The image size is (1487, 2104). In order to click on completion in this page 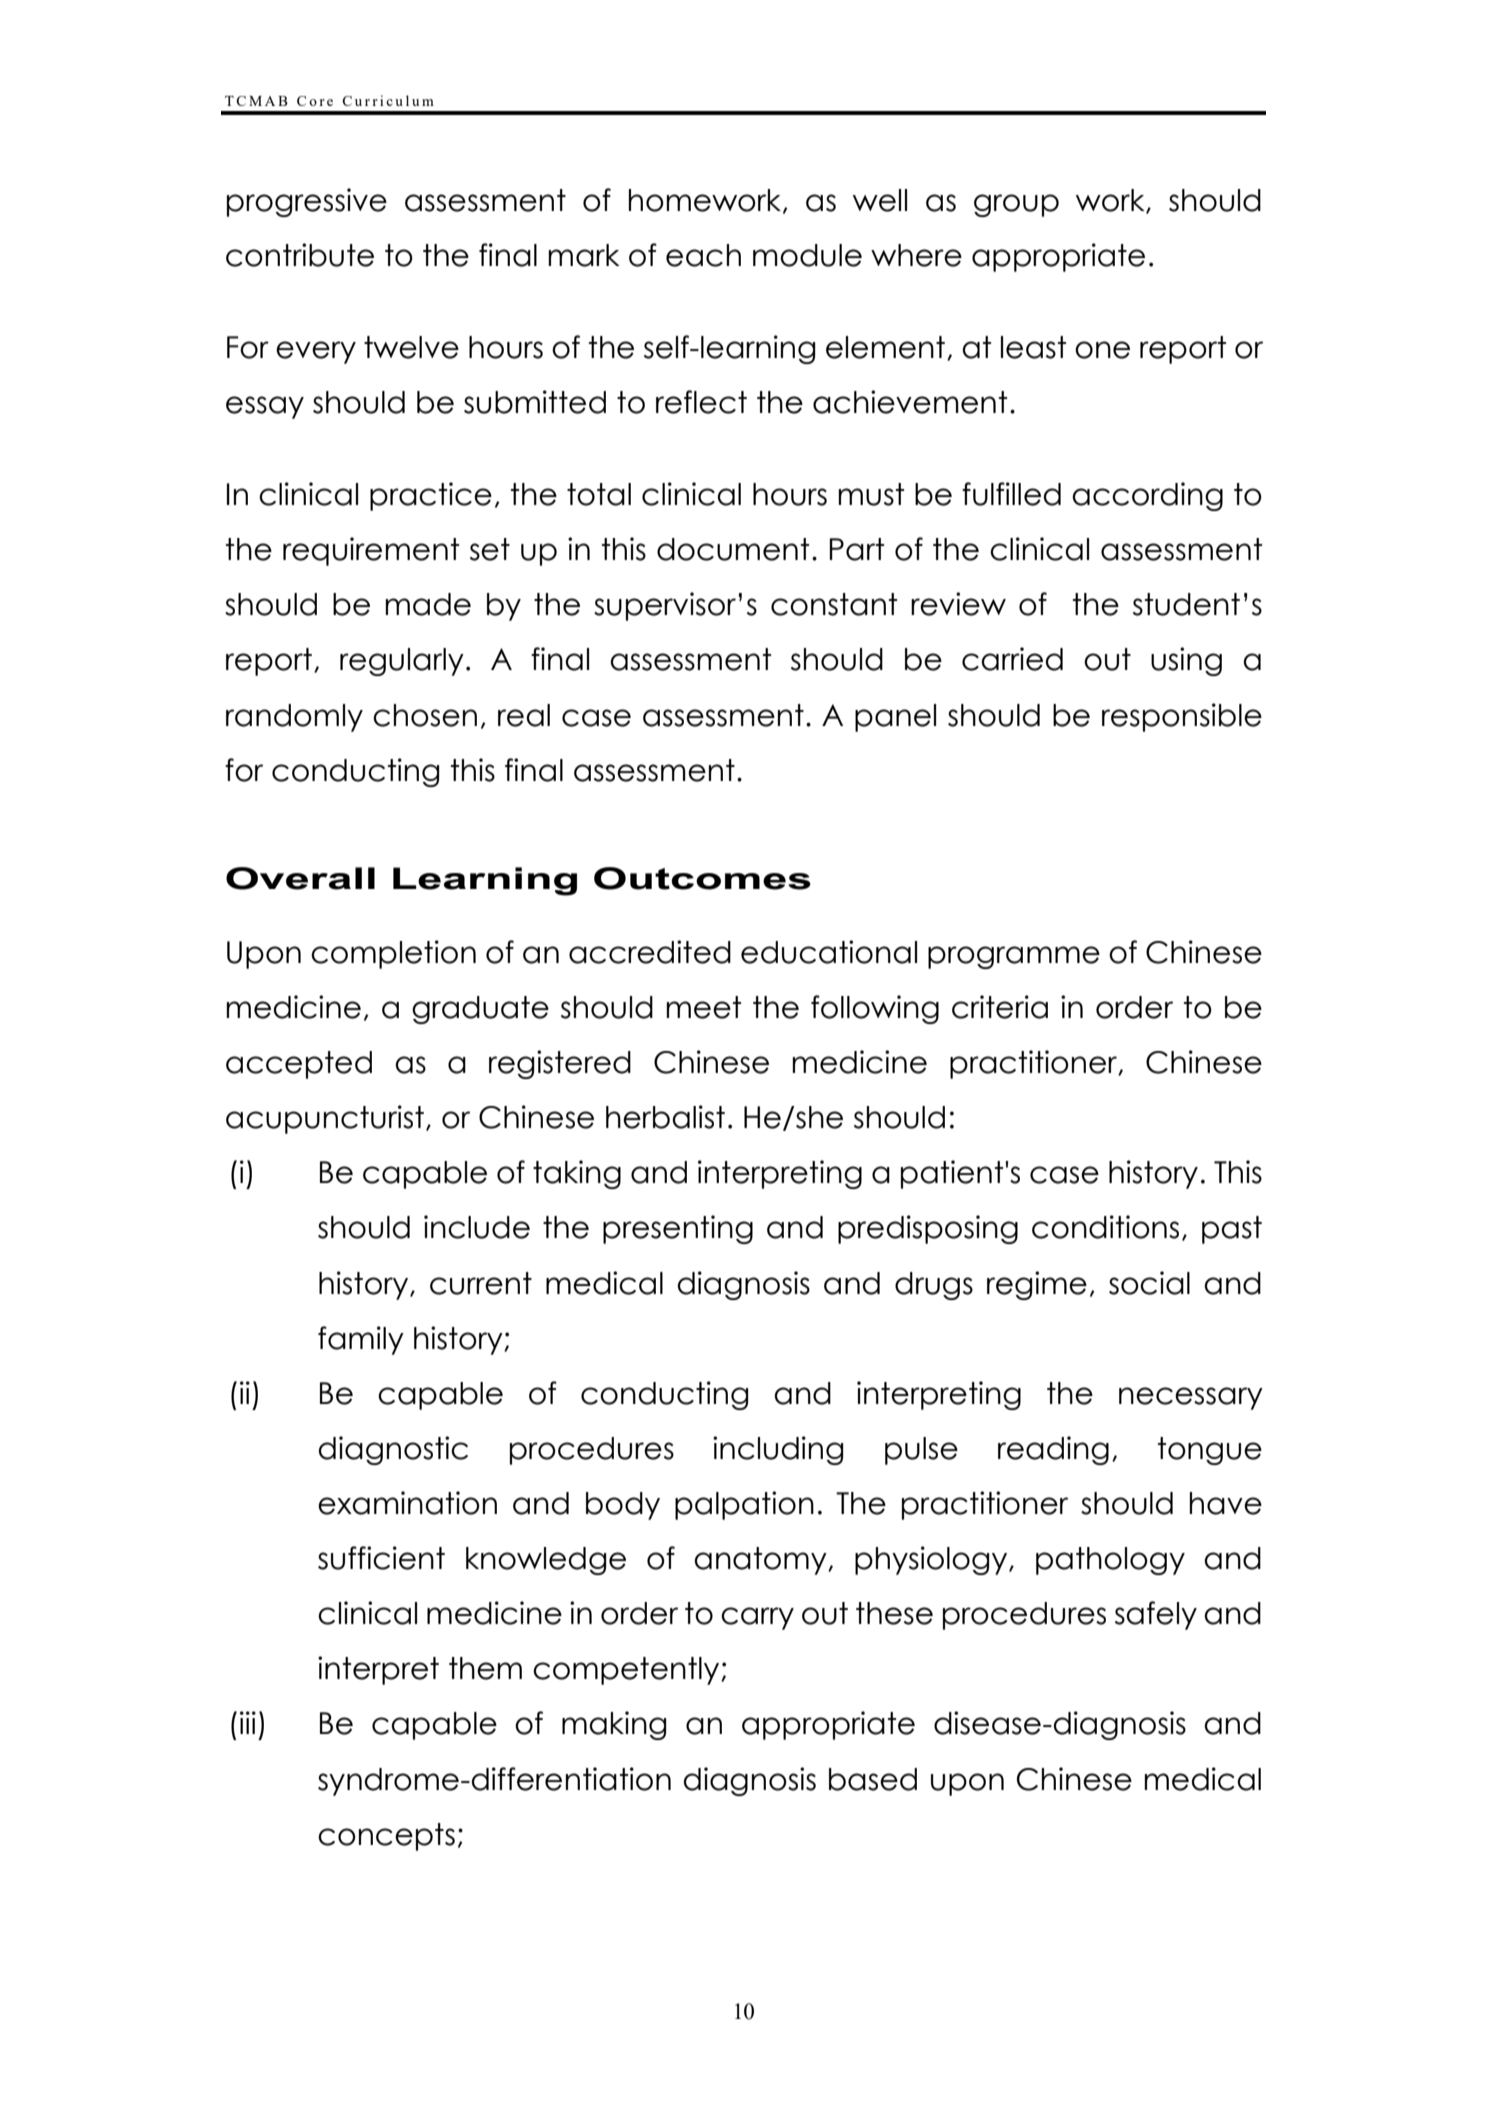, I will do `click(393, 954)`.
